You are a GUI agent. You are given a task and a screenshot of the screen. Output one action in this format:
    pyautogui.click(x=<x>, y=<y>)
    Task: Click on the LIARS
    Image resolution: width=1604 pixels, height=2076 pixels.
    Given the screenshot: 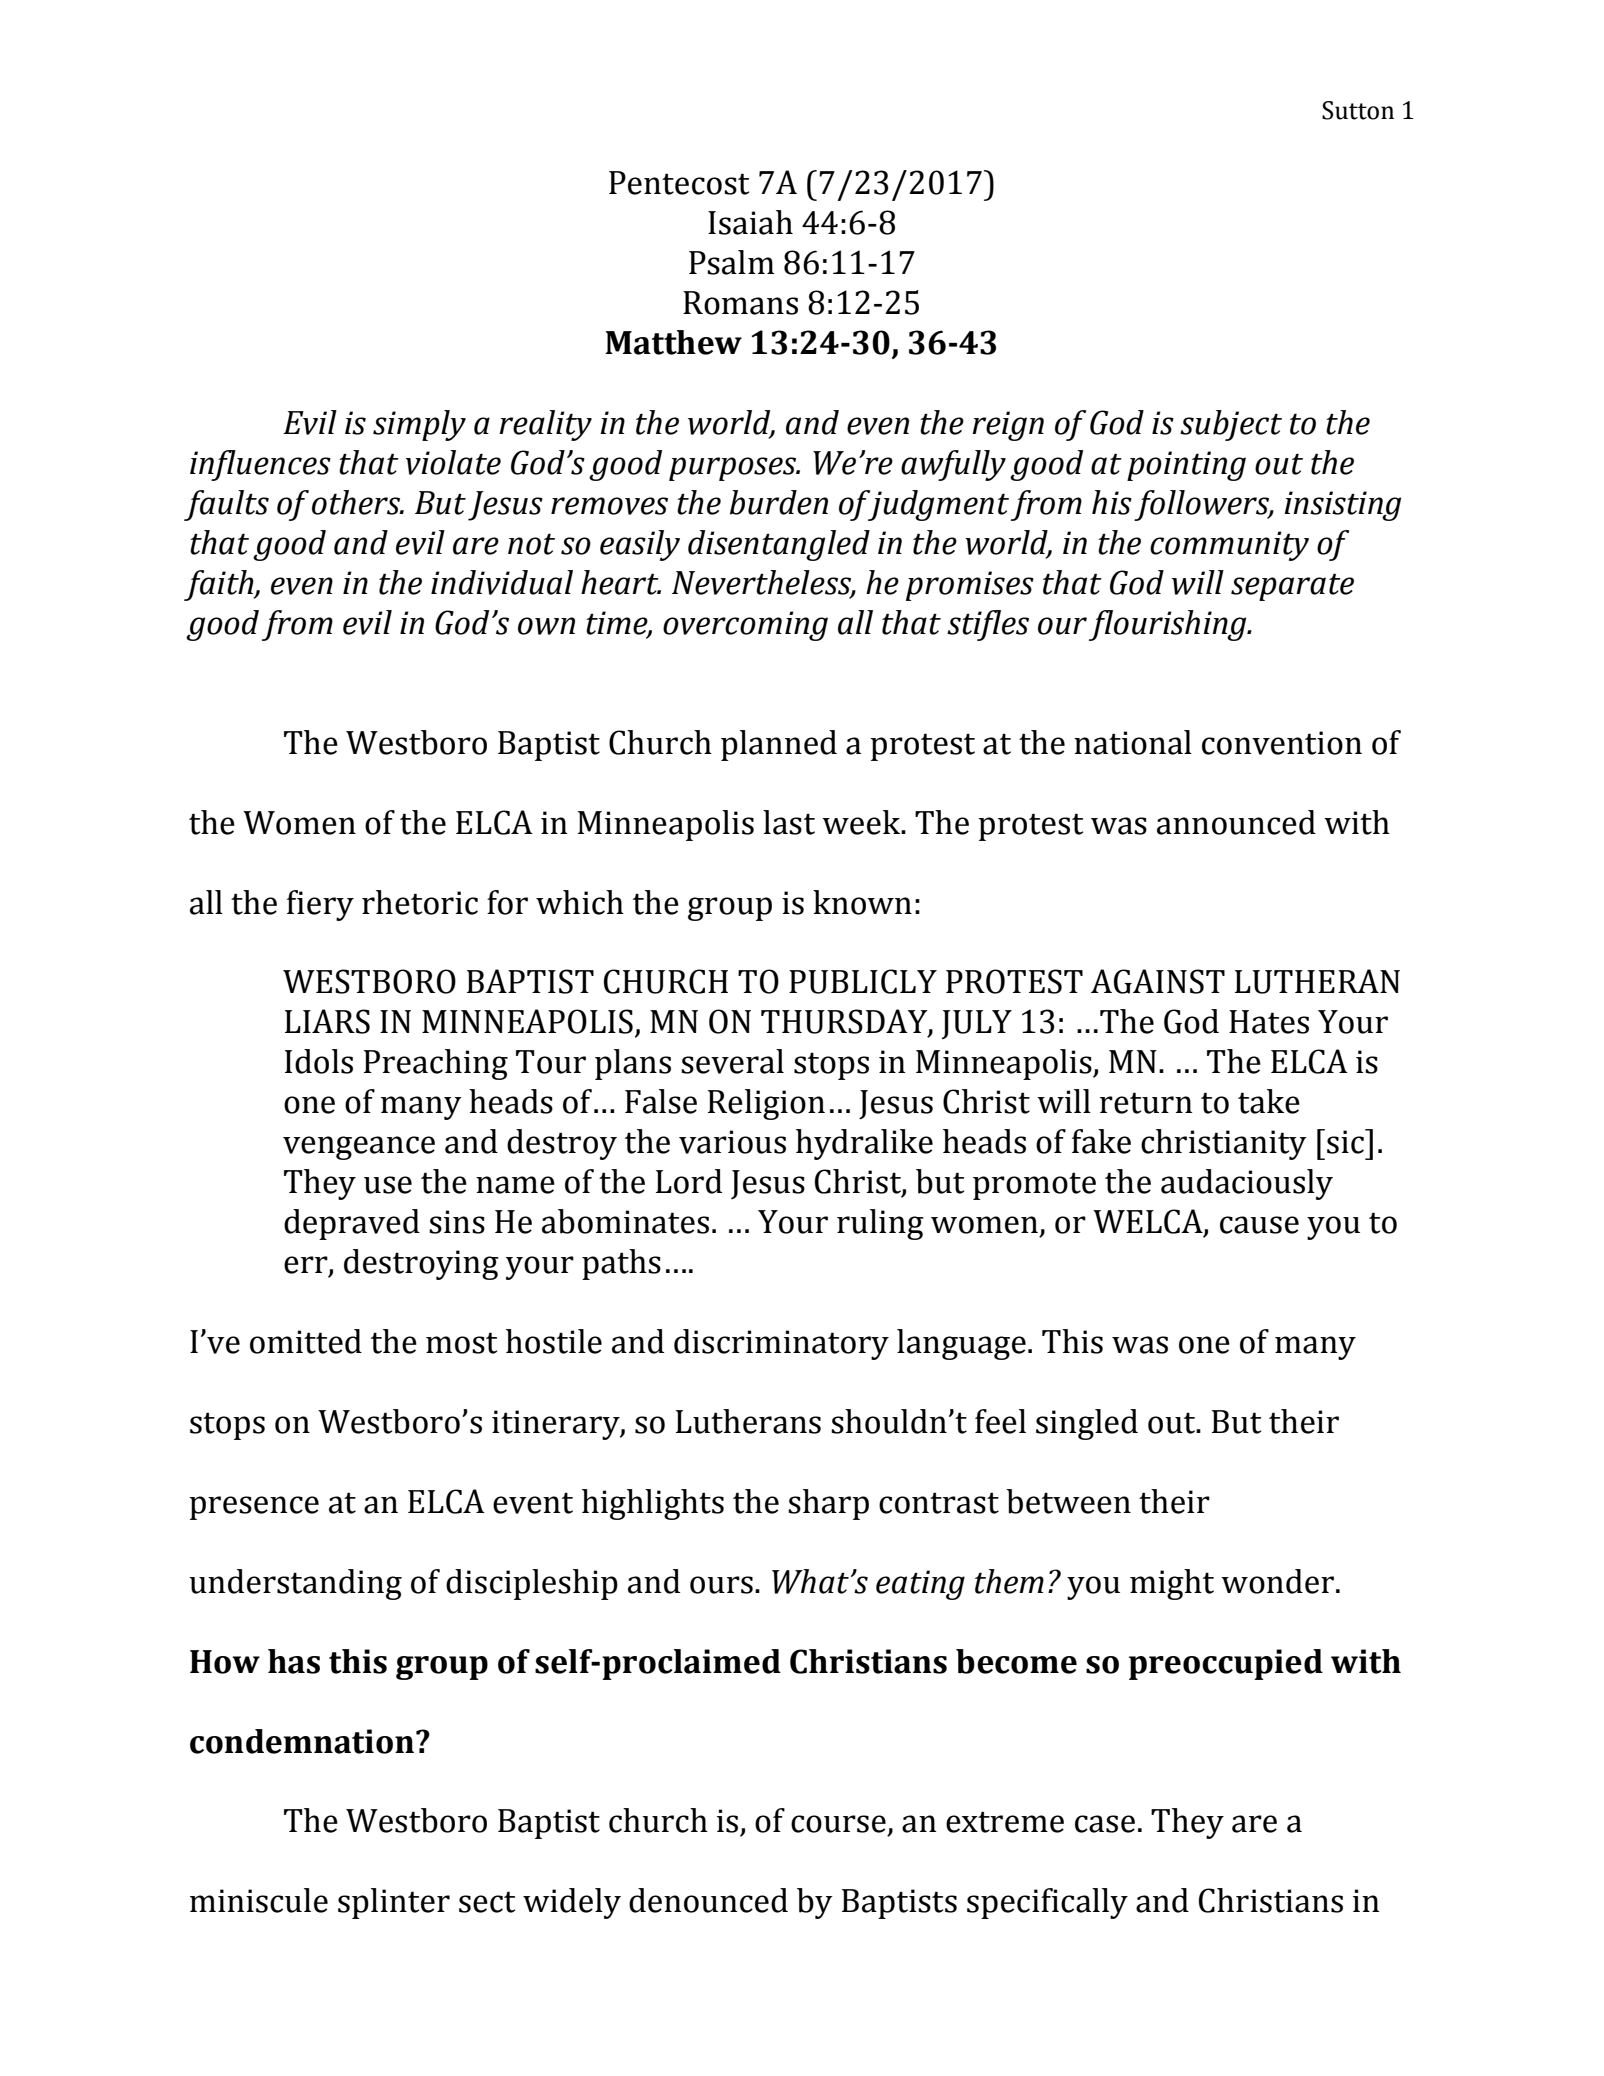 What is the action you would take?
    pyautogui.click(x=327, y=1021)
